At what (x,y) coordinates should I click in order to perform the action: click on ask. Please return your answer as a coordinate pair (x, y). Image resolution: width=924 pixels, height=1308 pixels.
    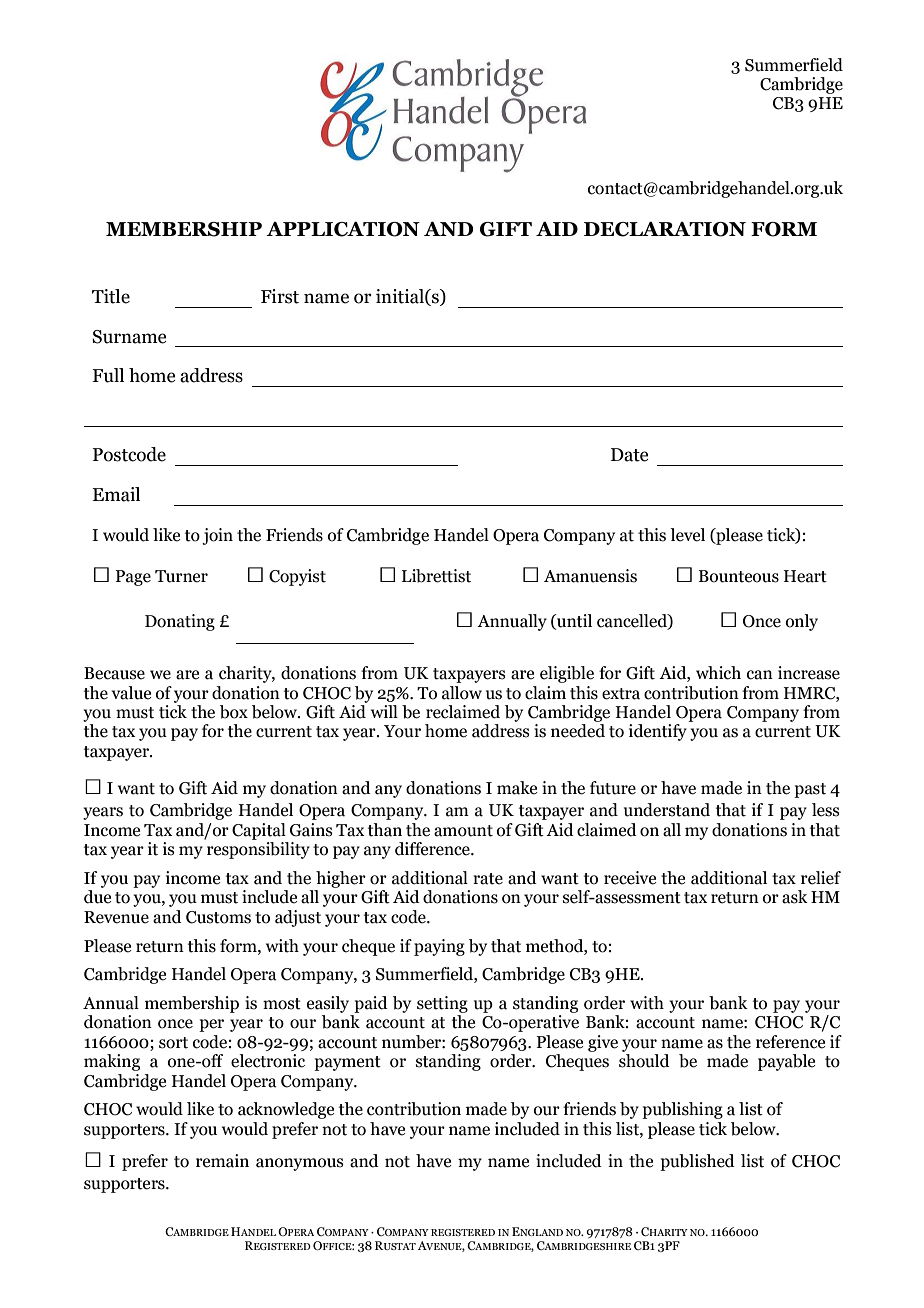
    Looking at the image, I should click on (795, 897).
